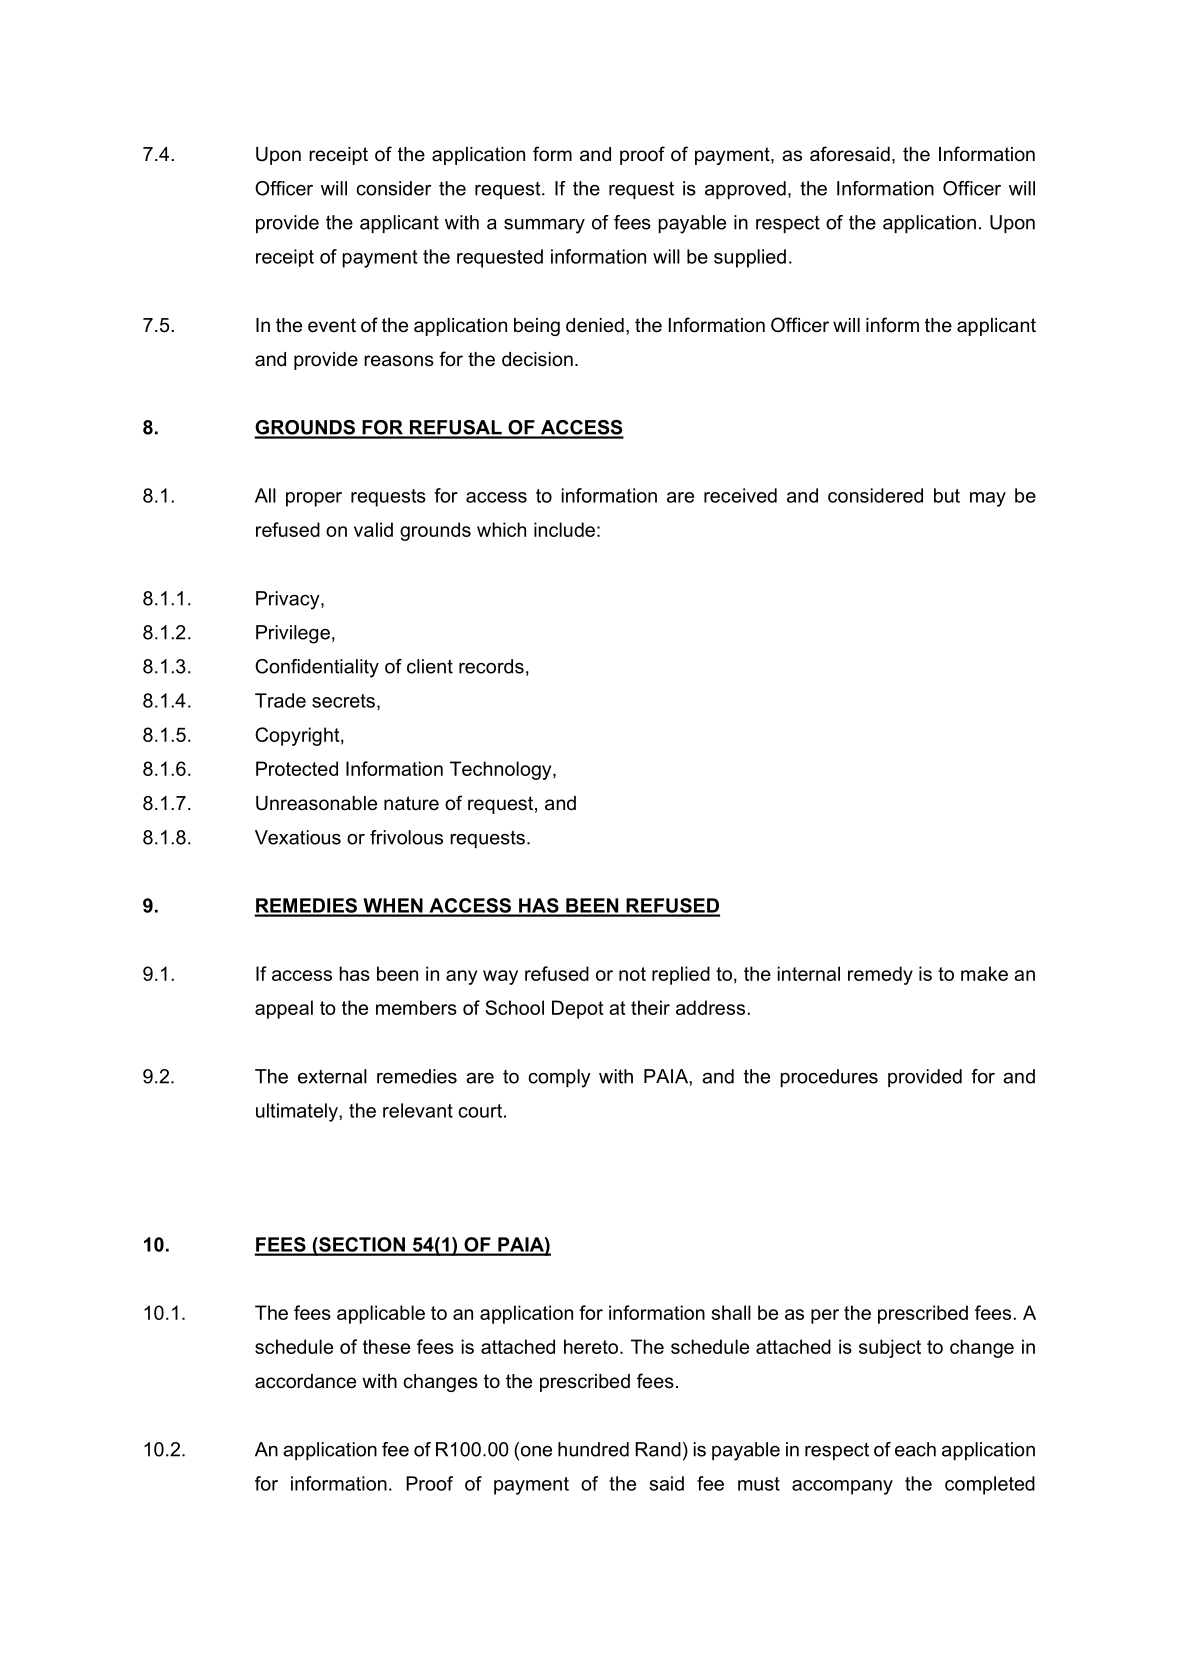 This screenshot has height=1667, width=1179. What do you see at coordinates (658, 1449) in the screenshot?
I see `Rand` at bounding box center [658, 1449].
